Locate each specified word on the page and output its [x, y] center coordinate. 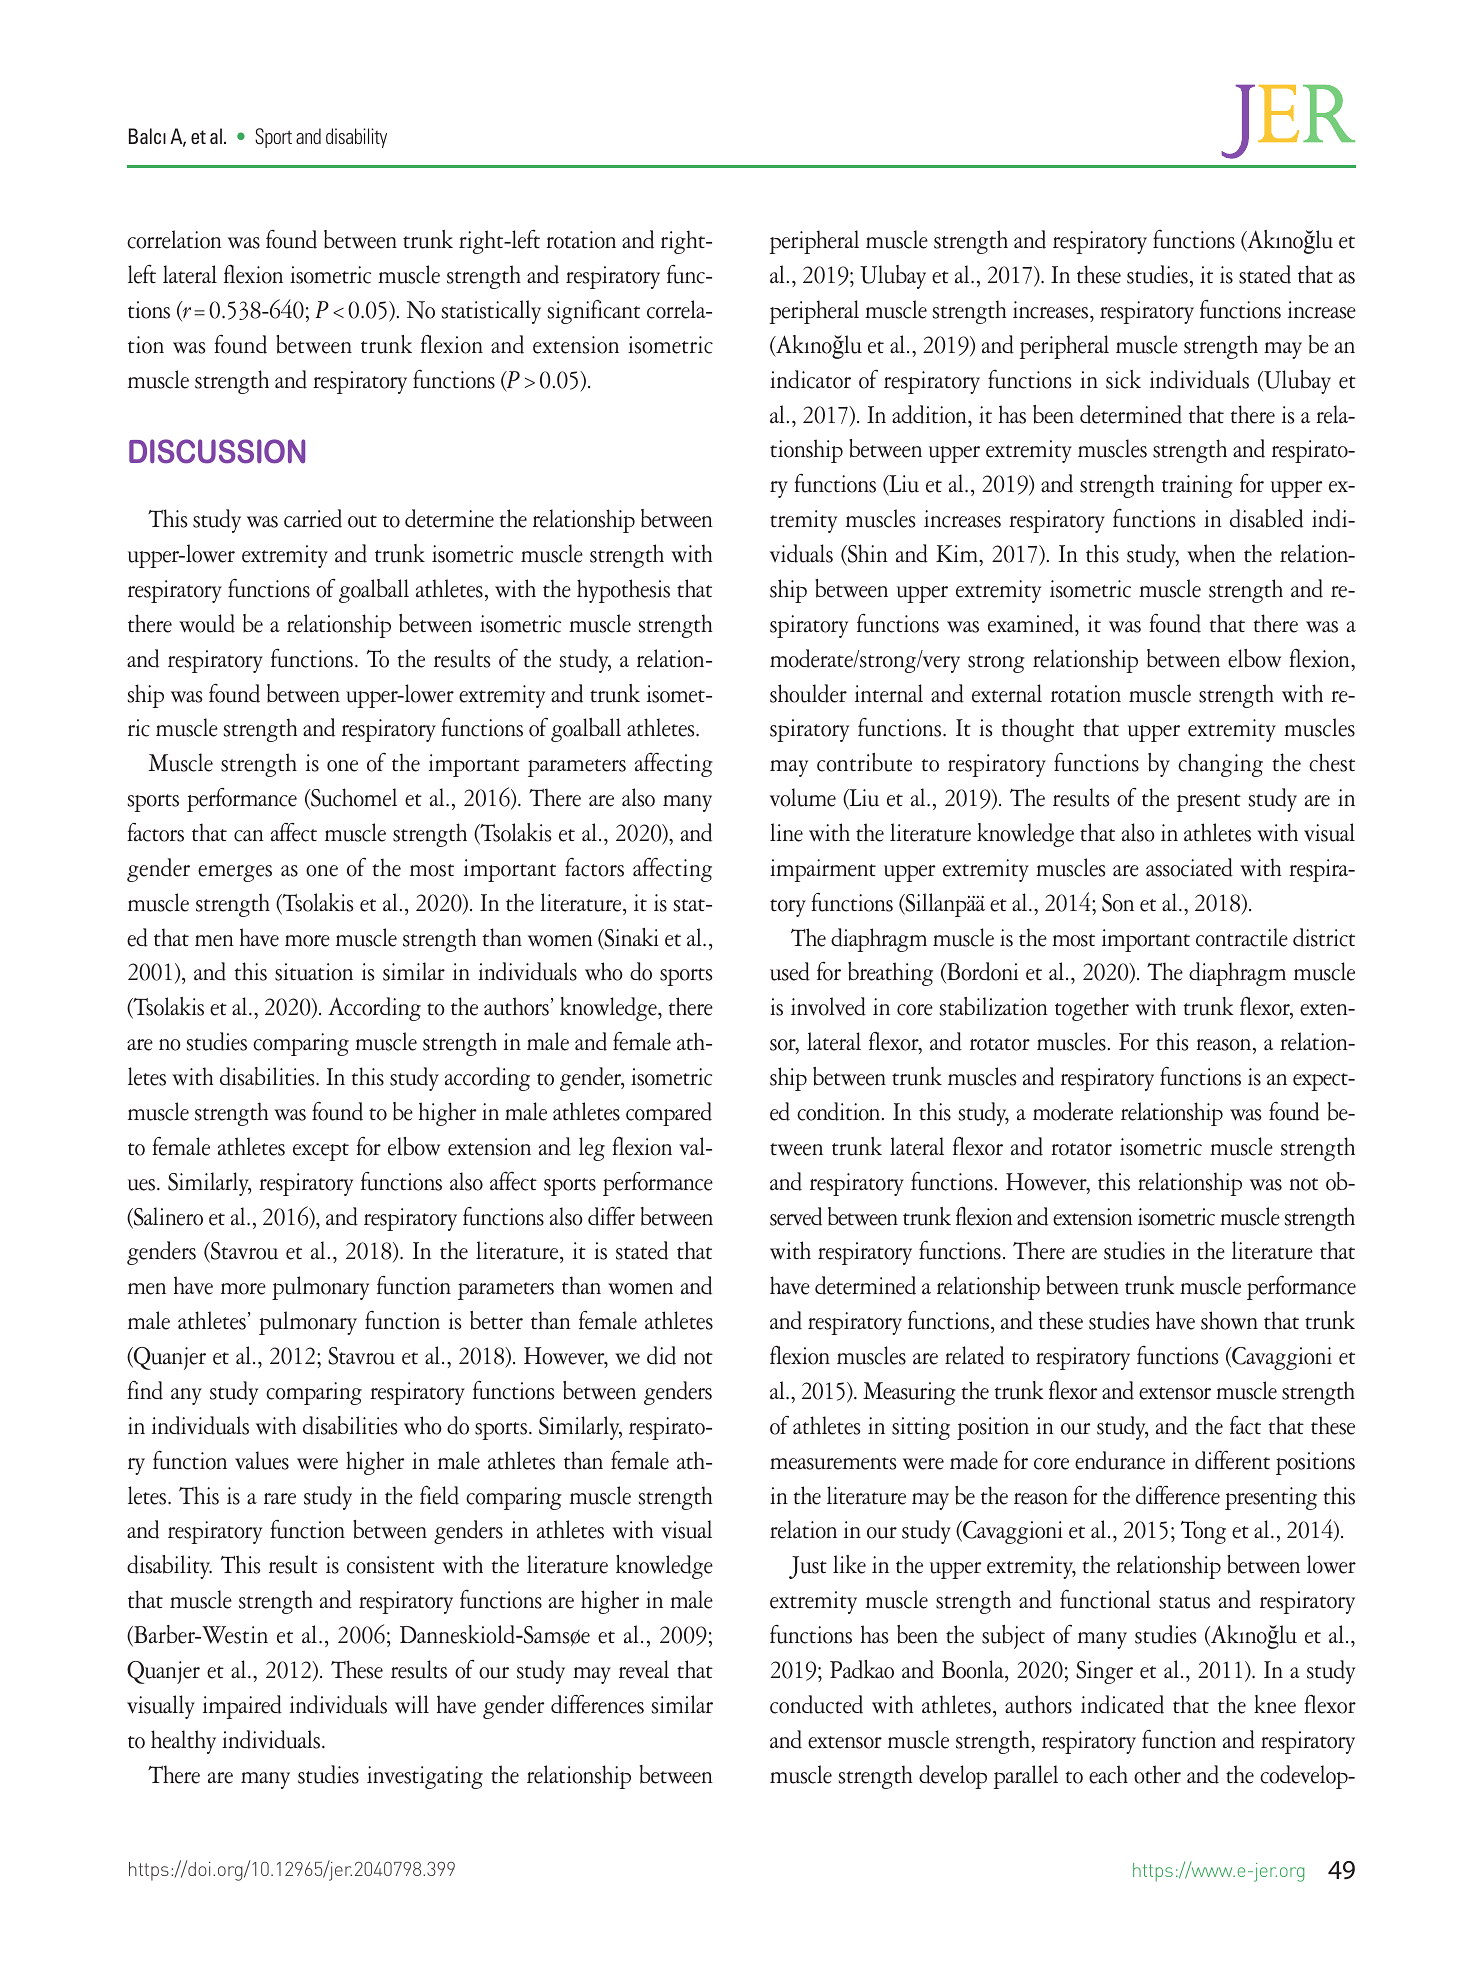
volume [803, 797]
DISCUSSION [217, 451]
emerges [235, 873]
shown [1229, 1320]
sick [1123, 379]
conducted [816, 1704]
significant [594, 312]
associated [1189, 867]
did [661, 1355]
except [321, 1152]
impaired [242, 1707]
